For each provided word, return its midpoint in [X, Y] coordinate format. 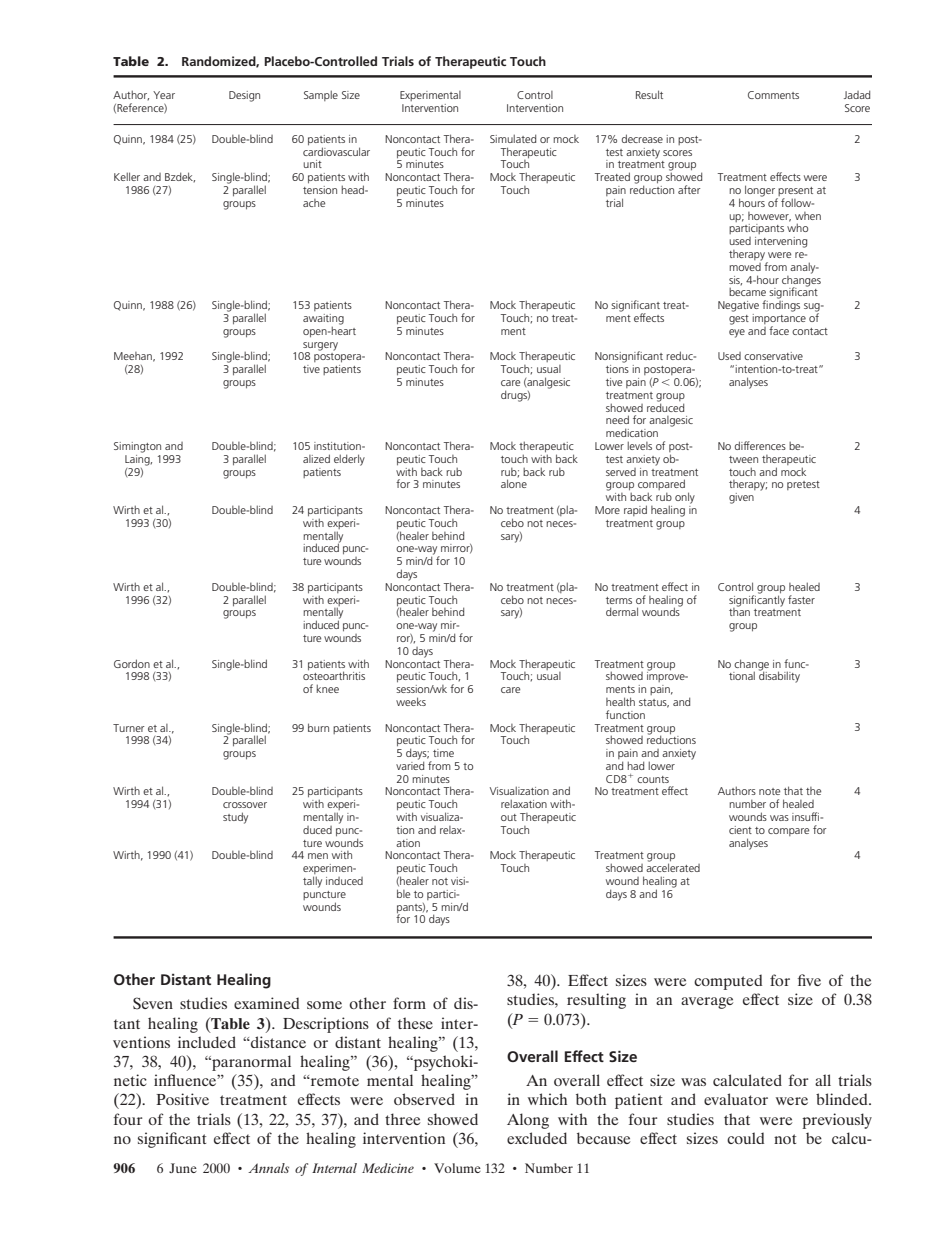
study [235, 818]
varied [410, 764]
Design [244, 96]
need [617, 419]
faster [801, 599]
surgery [320, 346]
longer [761, 192]
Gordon [132, 663]
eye [737, 333]
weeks [411, 701]
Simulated [513, 138]
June [183, 1168]
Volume [457, 1168]
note [769, 791]
